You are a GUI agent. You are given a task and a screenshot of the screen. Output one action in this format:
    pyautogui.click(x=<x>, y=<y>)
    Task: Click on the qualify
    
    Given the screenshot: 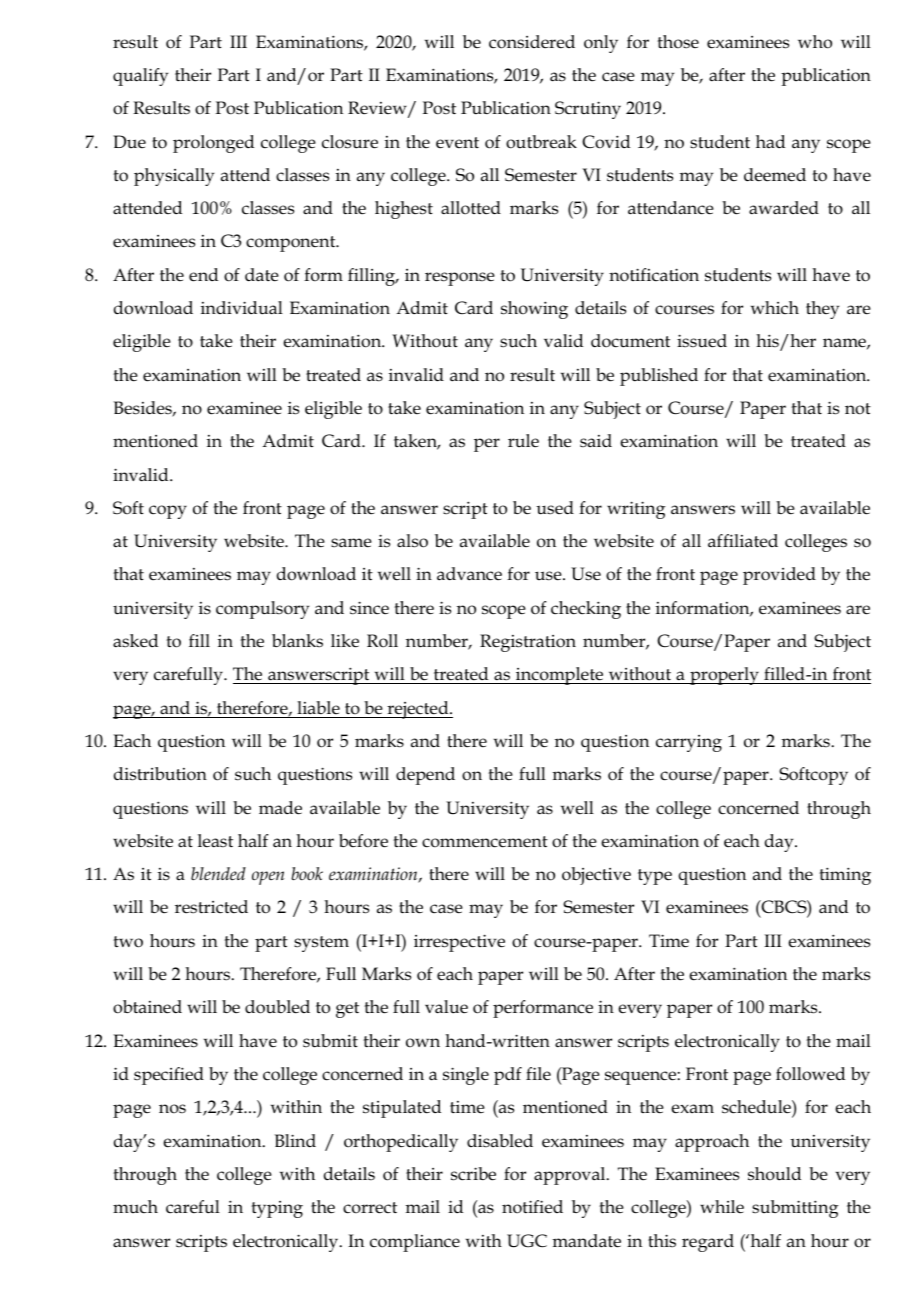 What is the action you would take?
    pyautogui.click(x=140, y=77)
